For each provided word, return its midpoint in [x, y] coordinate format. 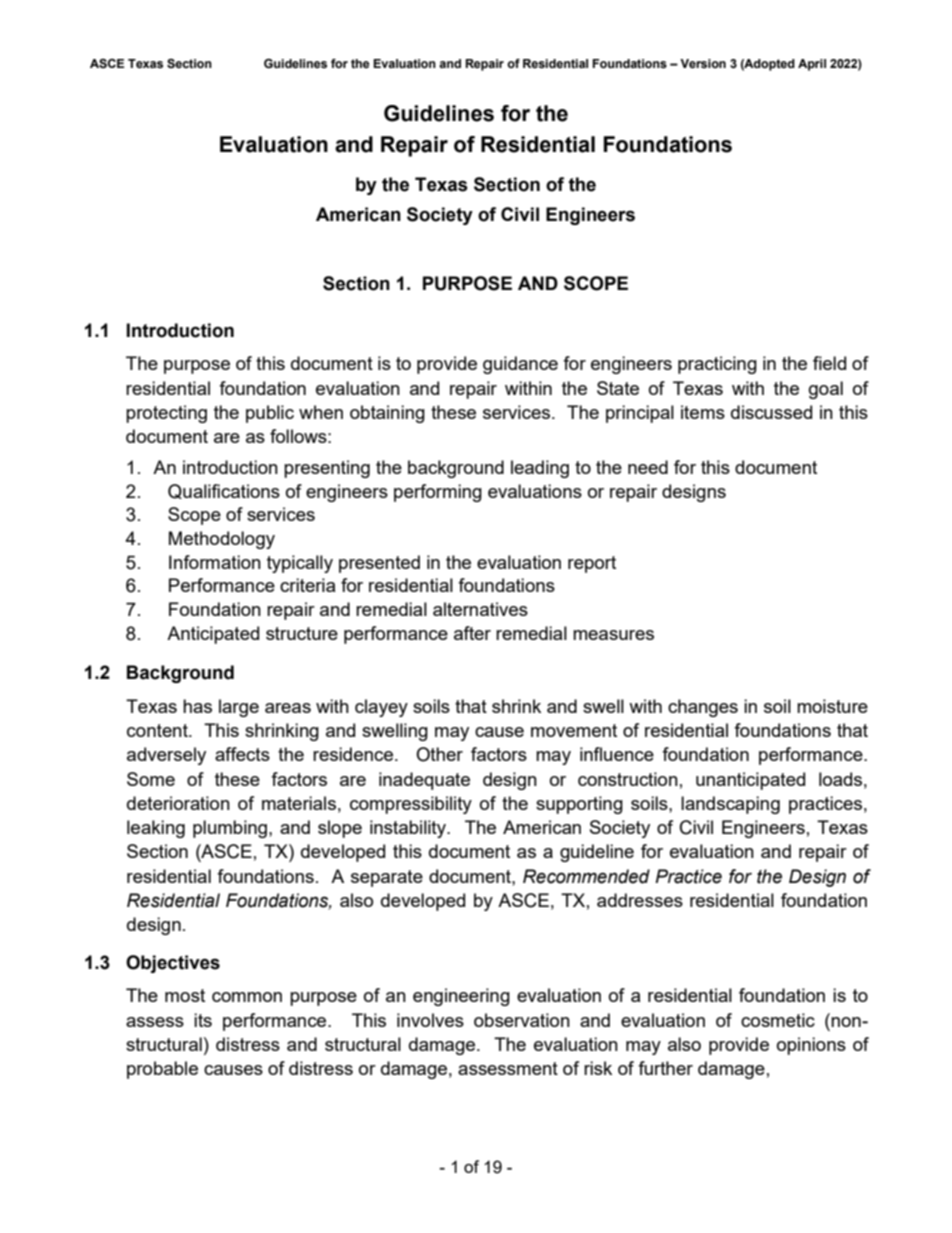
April [812, 65]
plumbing [231, 829]
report [592, 564]
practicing [717, 365]
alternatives [480, 609]
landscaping [730, 805]
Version [703, 64]
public [270, 414]
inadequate [424, 781]
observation [522, 1020]
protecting [166, 414]
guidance [520, 365]
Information [215, 562]
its [203, 1020]
